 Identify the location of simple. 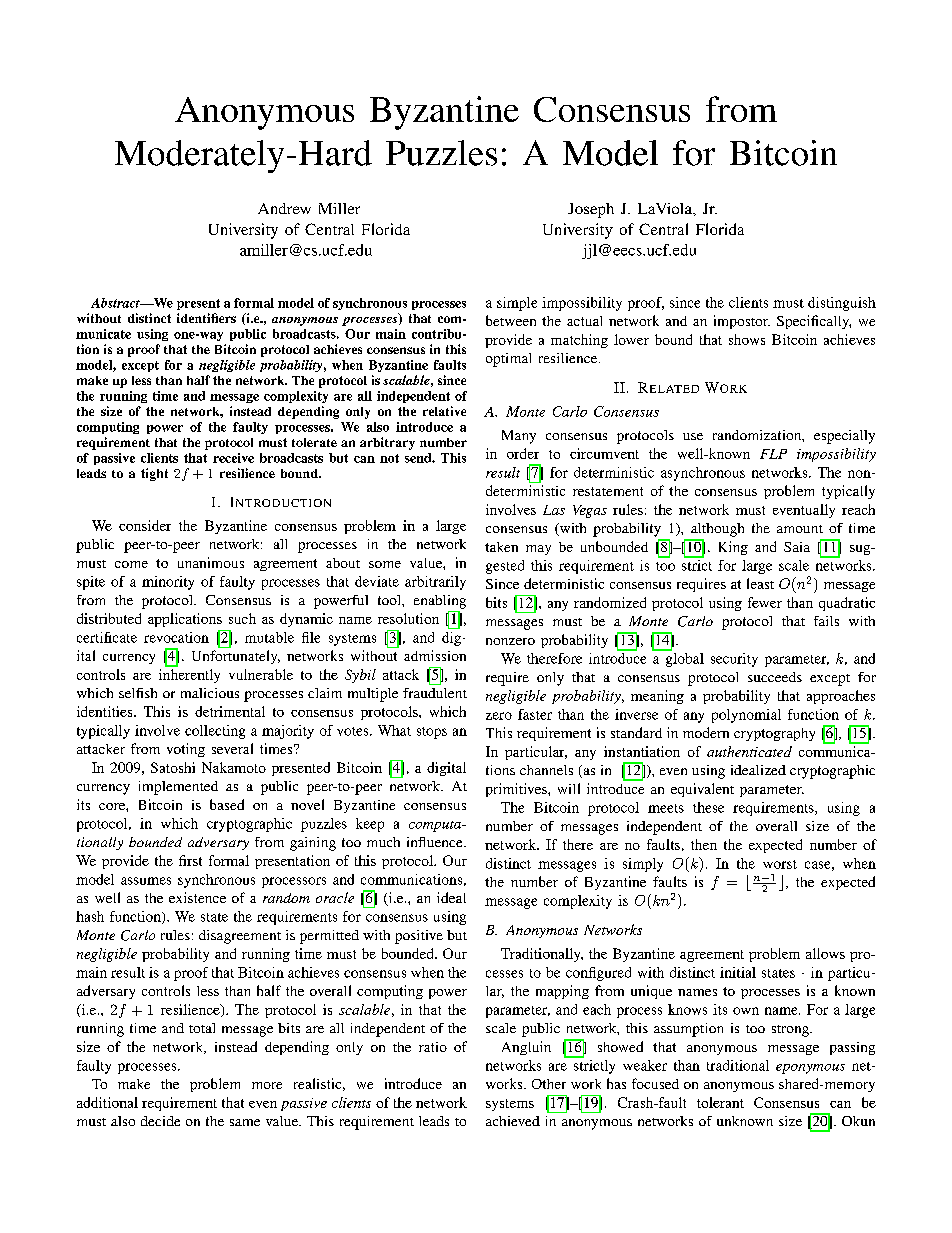
(517, 304).
